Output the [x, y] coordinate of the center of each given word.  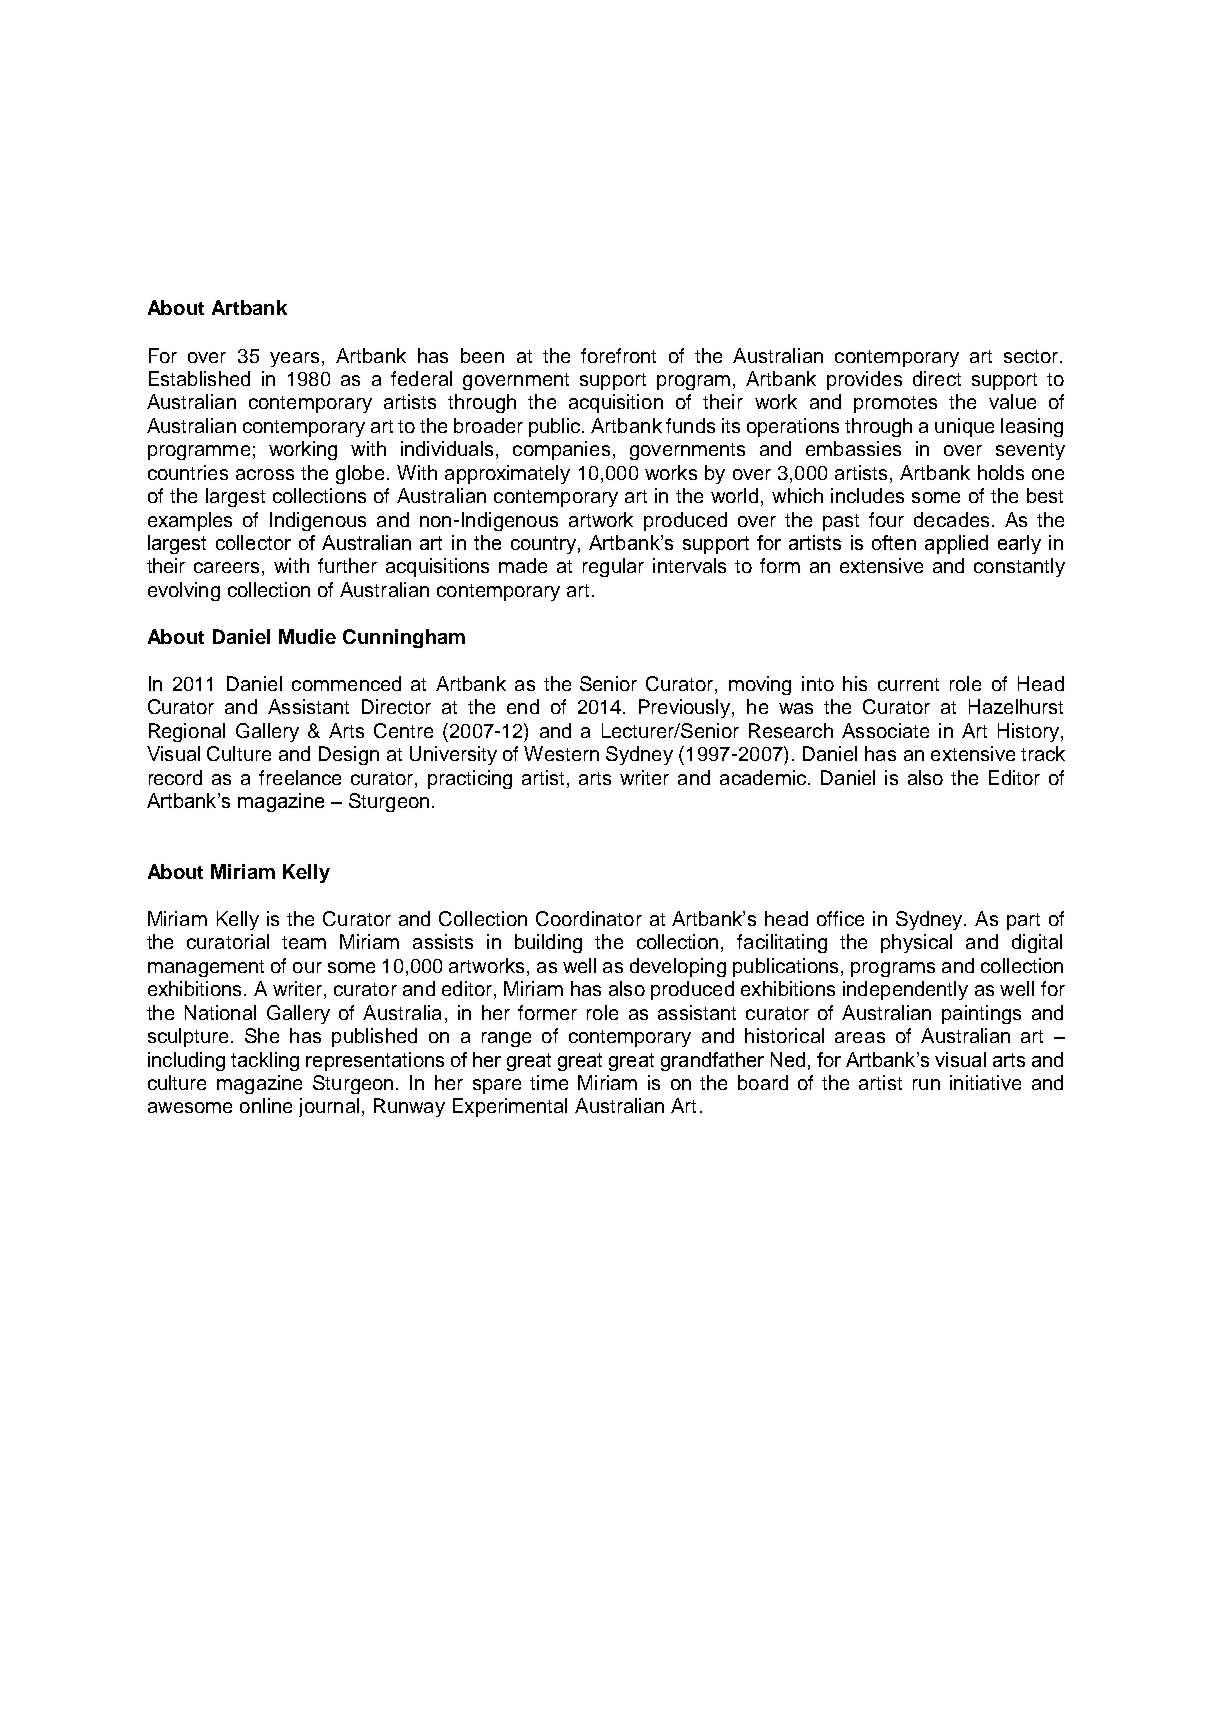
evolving [184, 591]
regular [613, 567]
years [294, 359]
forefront [618, 355]
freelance [300, 777]
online [266, 1105]
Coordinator [589, 918]
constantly [1019, 567]
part [1023, 921]
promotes [895, 404]
